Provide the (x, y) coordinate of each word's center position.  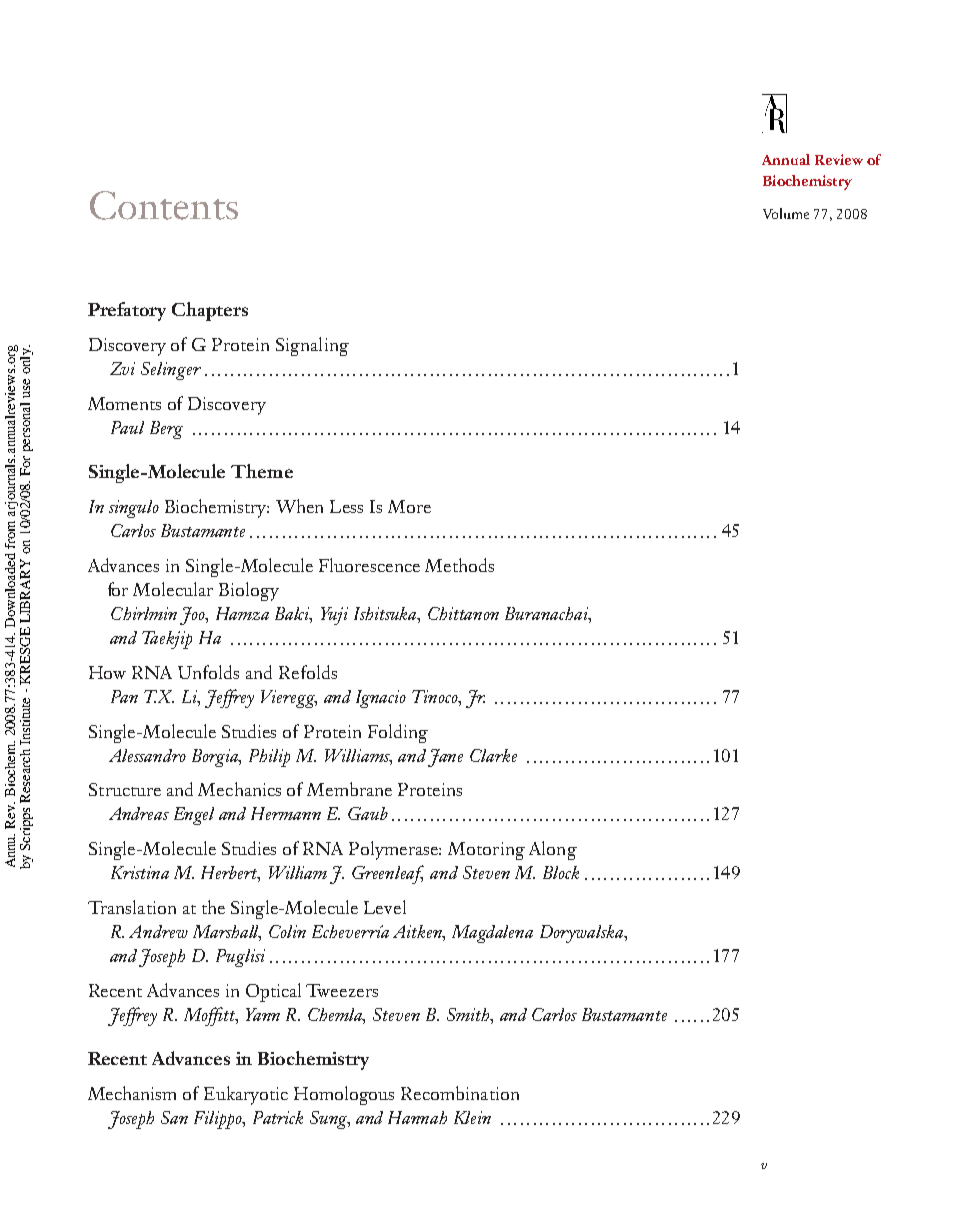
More (409, 506)
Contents (164, 205)
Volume (786, 213)
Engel (194, 816)
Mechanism (132, 1093)
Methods (459, 565)
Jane (445, 758)
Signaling (312, 346)
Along (553, 850)
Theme (262, 471)
